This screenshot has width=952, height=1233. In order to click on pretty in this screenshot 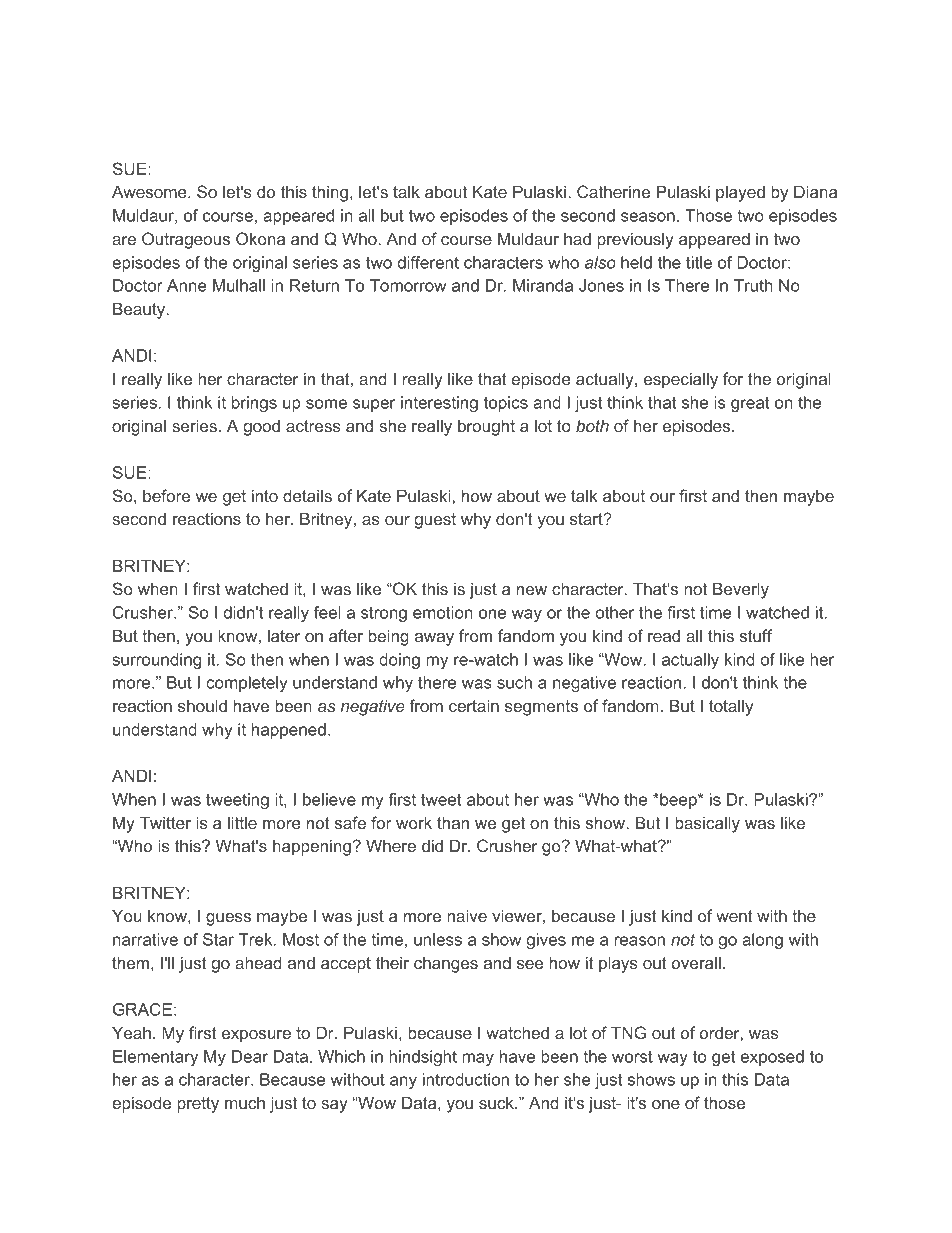, I will do `click(198, 1105)`.
